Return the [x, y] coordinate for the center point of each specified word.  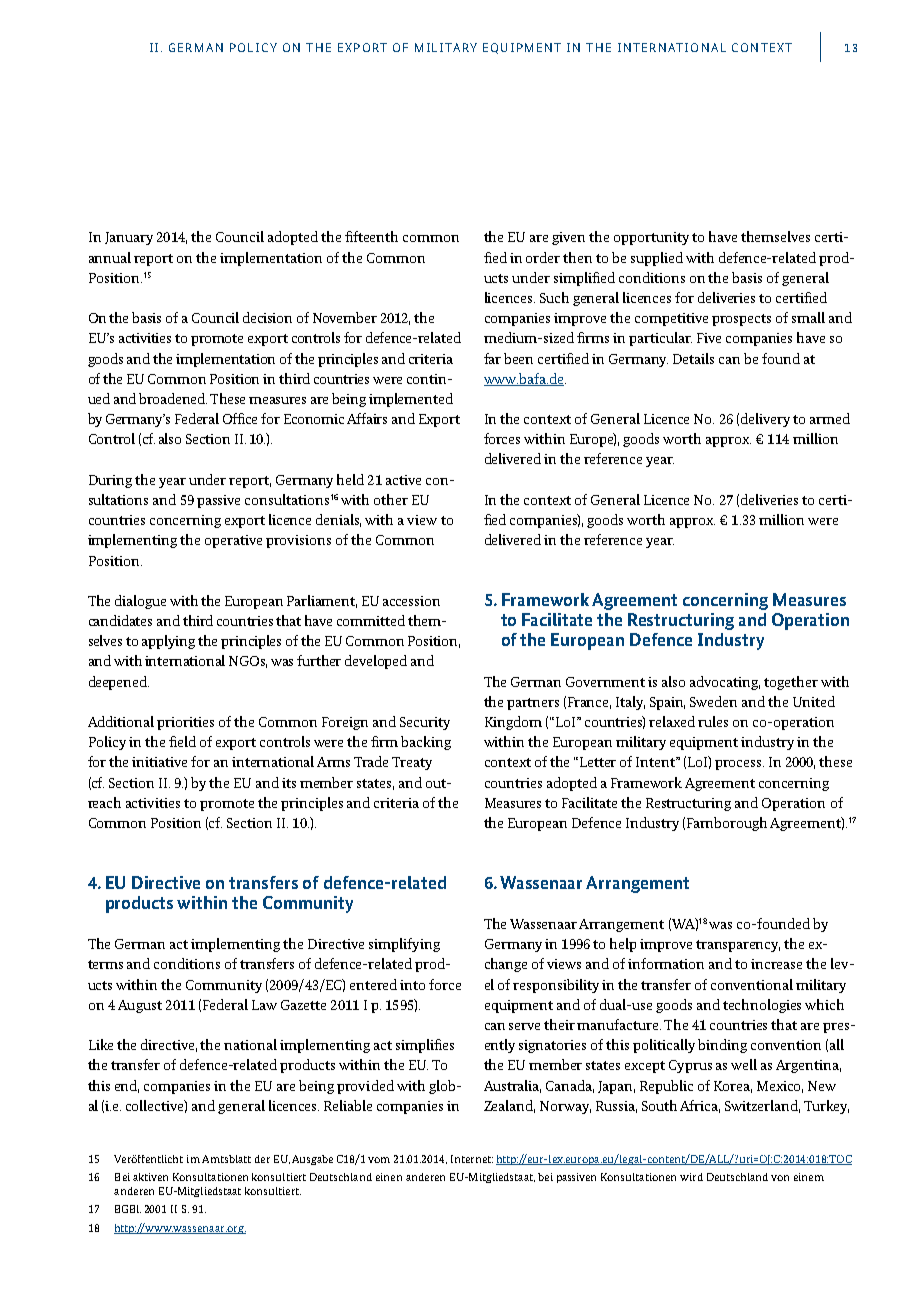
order [543, 257]
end [127, 1086]
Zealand [509, 1106]
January [129, 238]
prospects [741, 320]
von [780, 1178]
